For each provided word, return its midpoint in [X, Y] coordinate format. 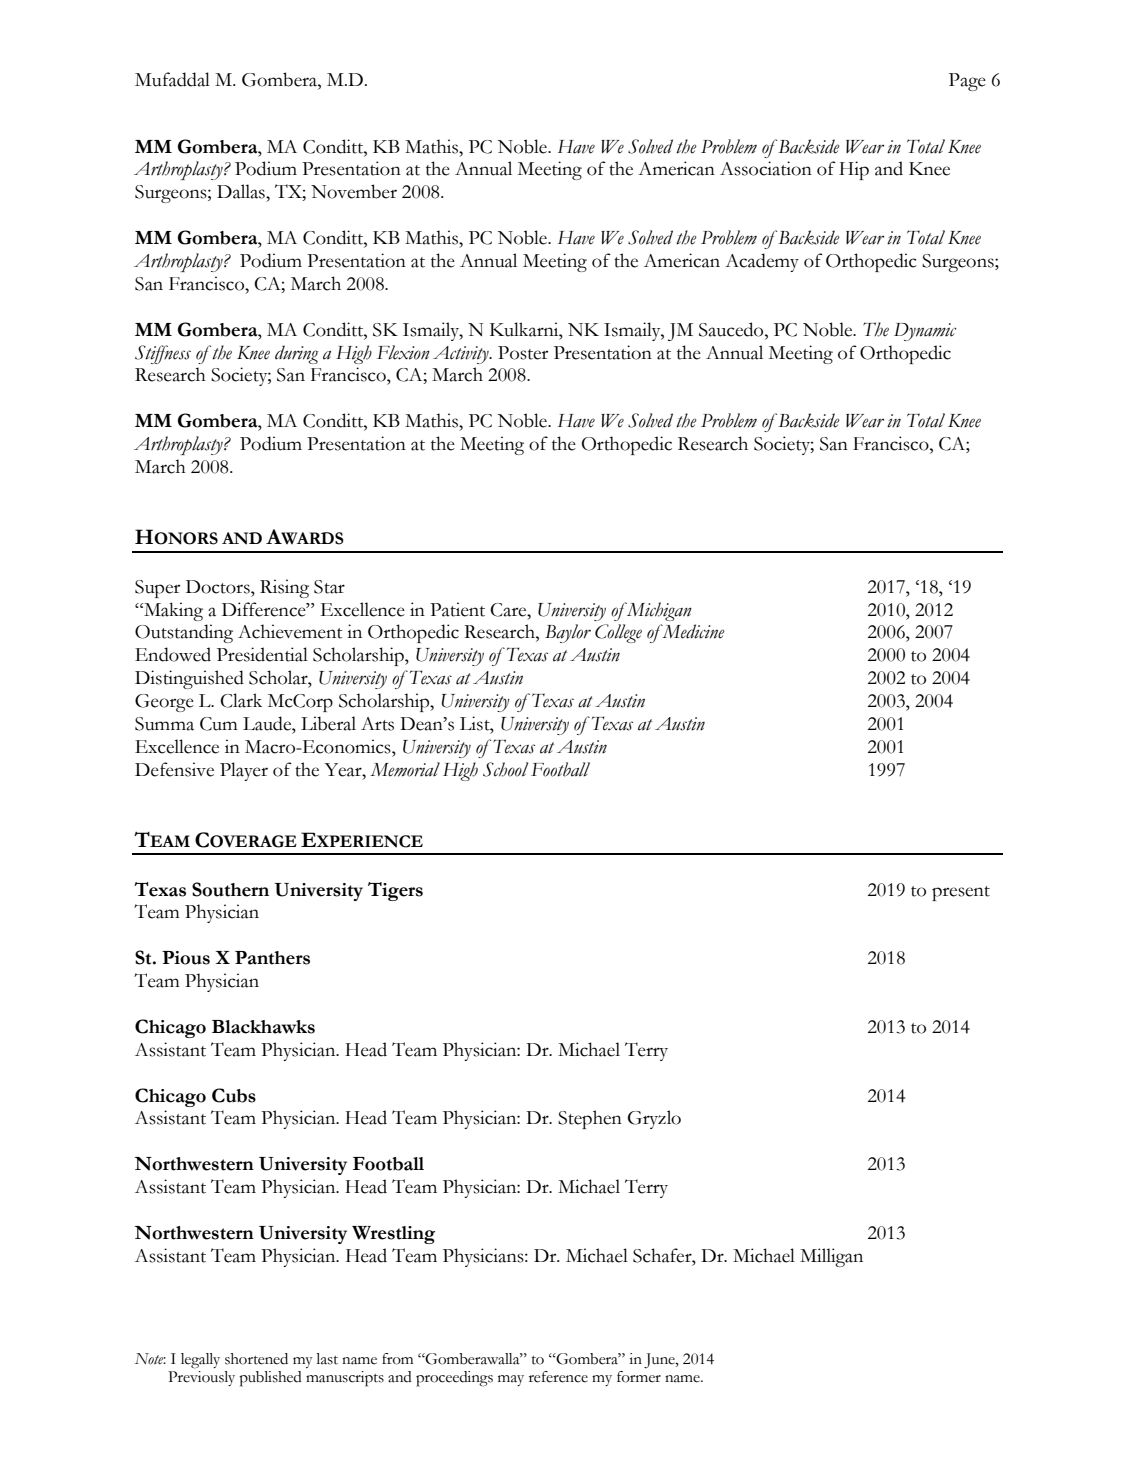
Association [766, 168]
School [505, 769]
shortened [256, 1359]
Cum [219, 724]
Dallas [242, 191]
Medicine [692, 631]
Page [967, 82]
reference [558, 1377]
